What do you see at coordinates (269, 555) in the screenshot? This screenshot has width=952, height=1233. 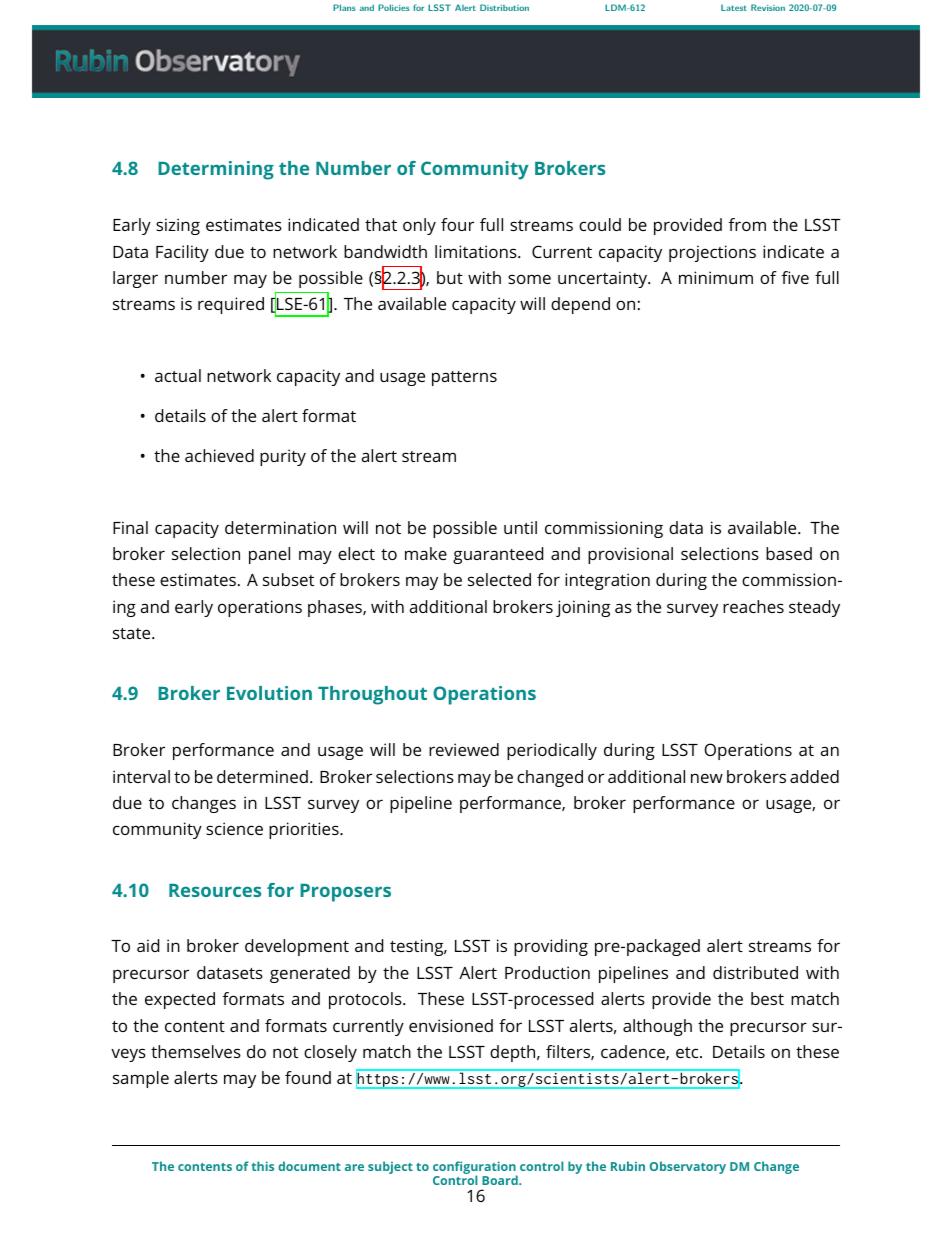 I see `panel` at bounding box center [269, 555].
